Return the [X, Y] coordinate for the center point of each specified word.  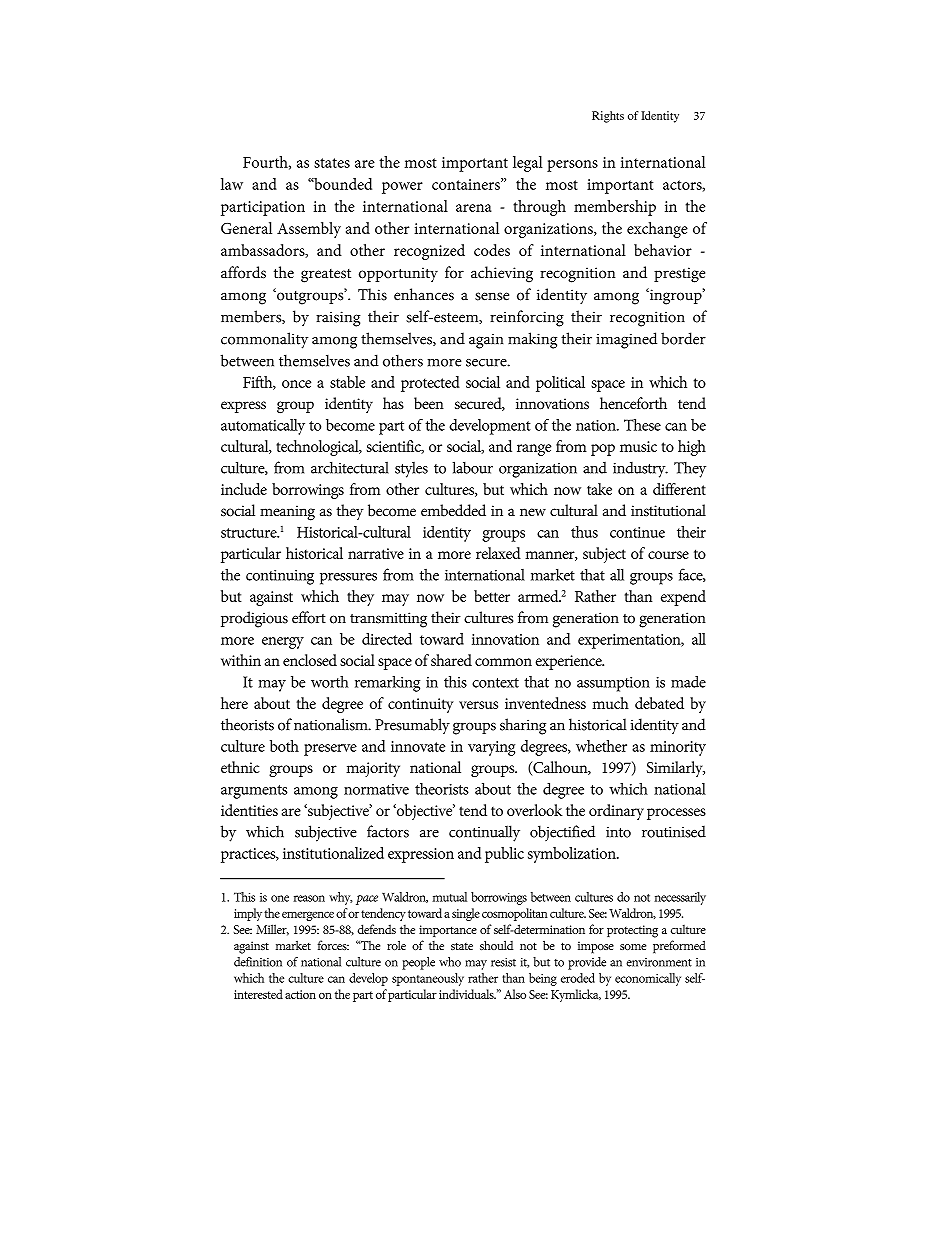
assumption [613, 684]
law [232, 184]
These [642, 425]
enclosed [310, 660]
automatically [263, 427]
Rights [608, 117]
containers [467, 184]
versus [478, 705]
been [429, 403]
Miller [272, 930]
